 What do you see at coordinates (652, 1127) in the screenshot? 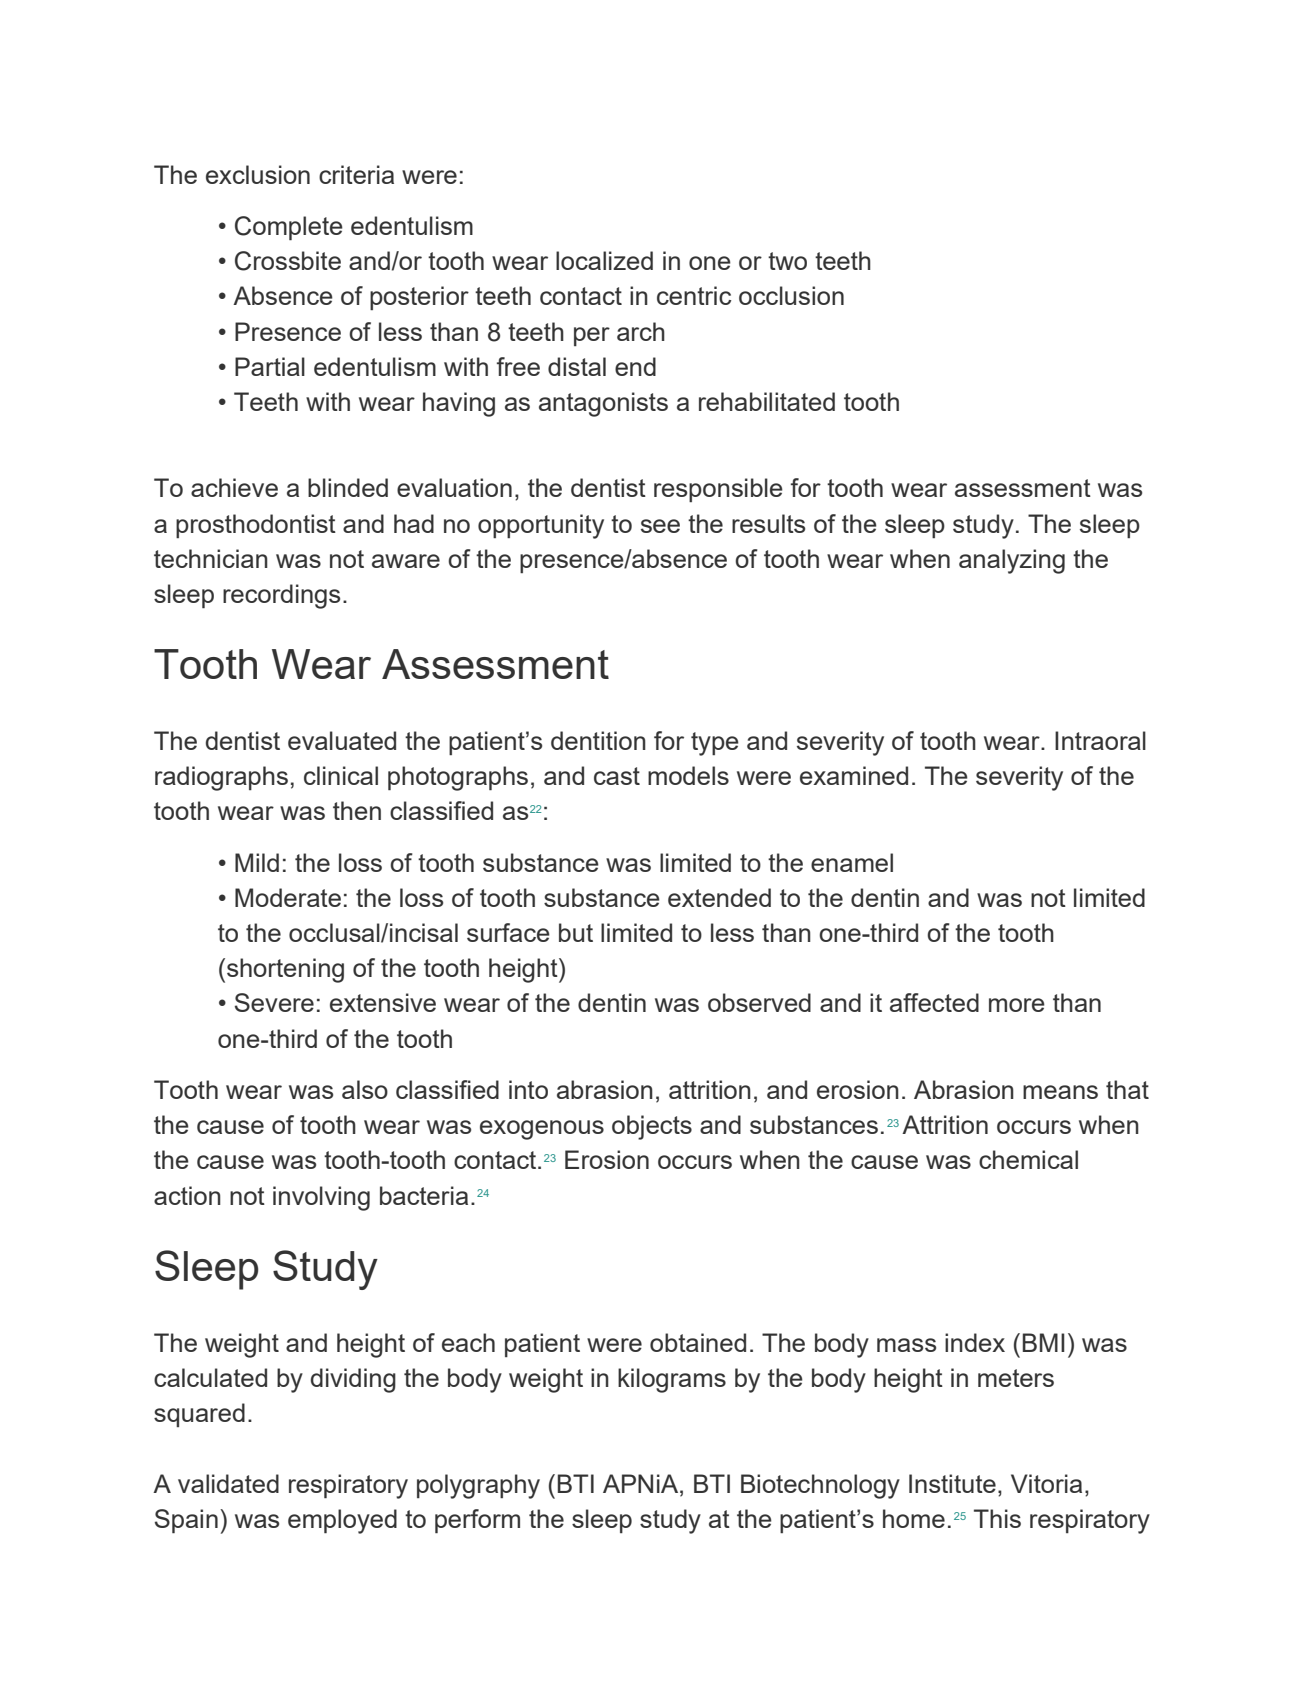
I see `objects` at bounding box center [652, 1127].
